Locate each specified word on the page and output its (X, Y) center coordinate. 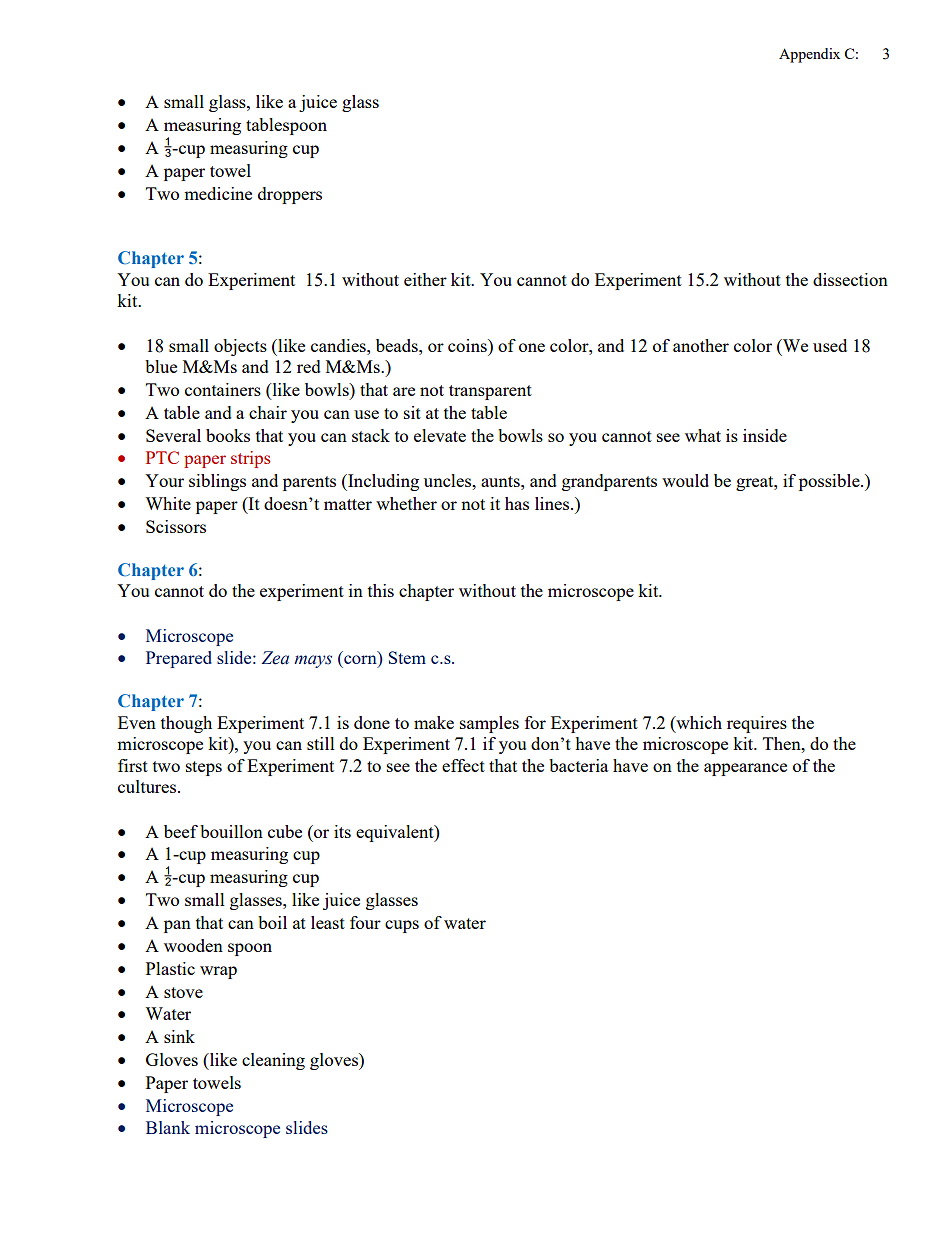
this (381, 590)
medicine (218, 193)
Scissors (176, 526)
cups (402, 926)
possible (830, 482)
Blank (168, 1127)
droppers (290, 195)
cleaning (273, 1061)
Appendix (809, 55)
